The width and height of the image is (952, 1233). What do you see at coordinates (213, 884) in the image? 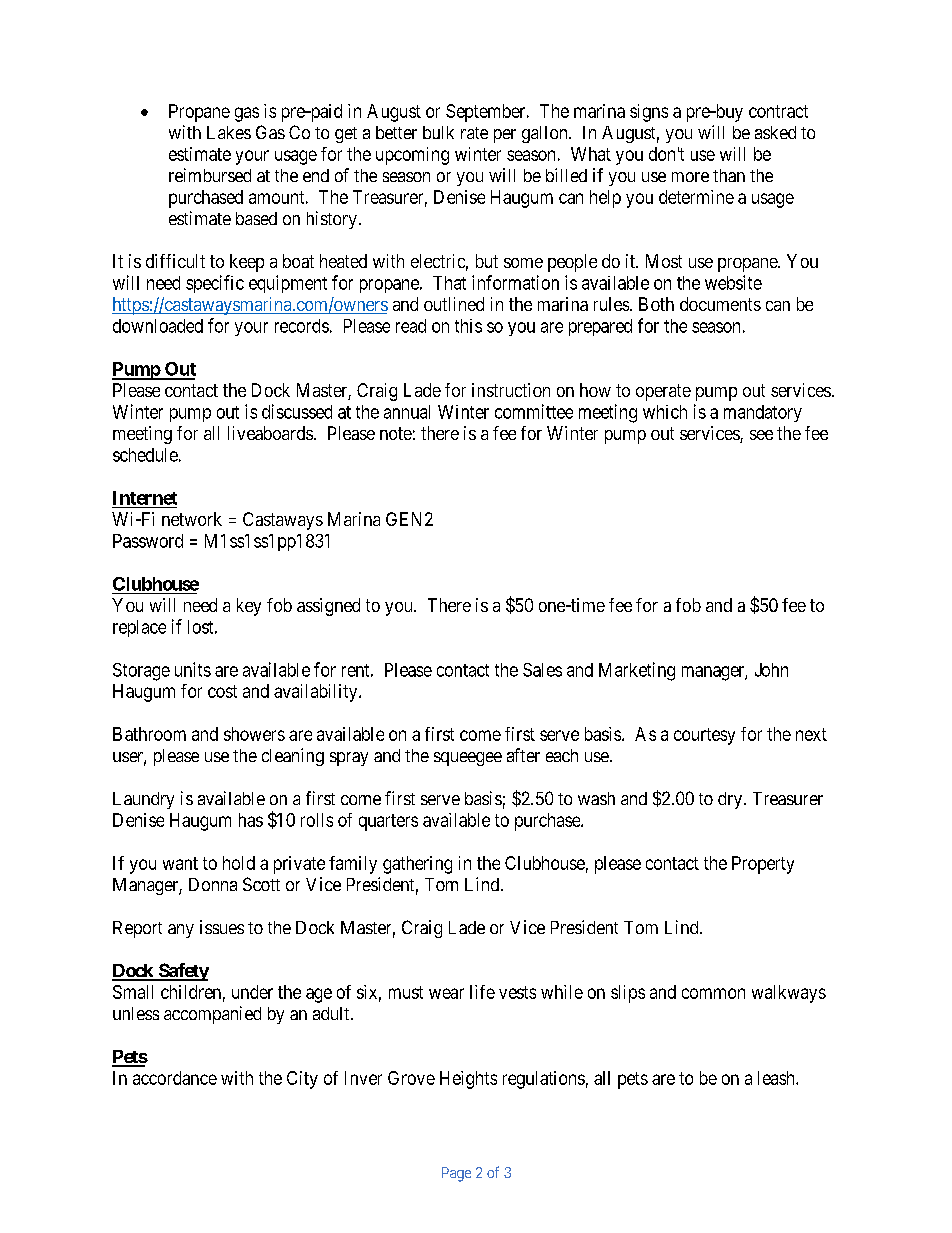
I see `Donna` at bounding box center [213, 884].
